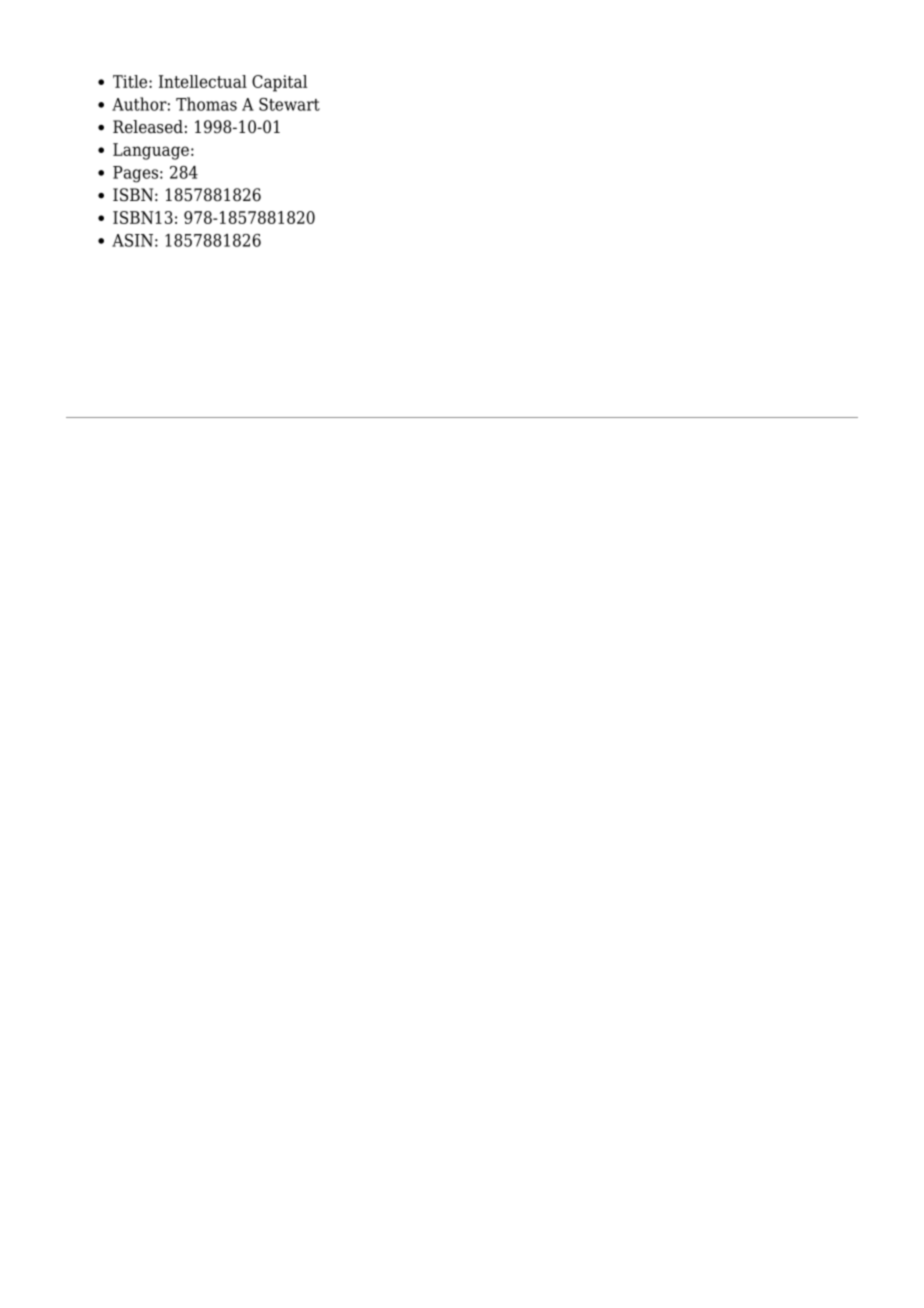  Describe the element at coordinates (132, 240) in the image. I see `ASIN` at that location.
